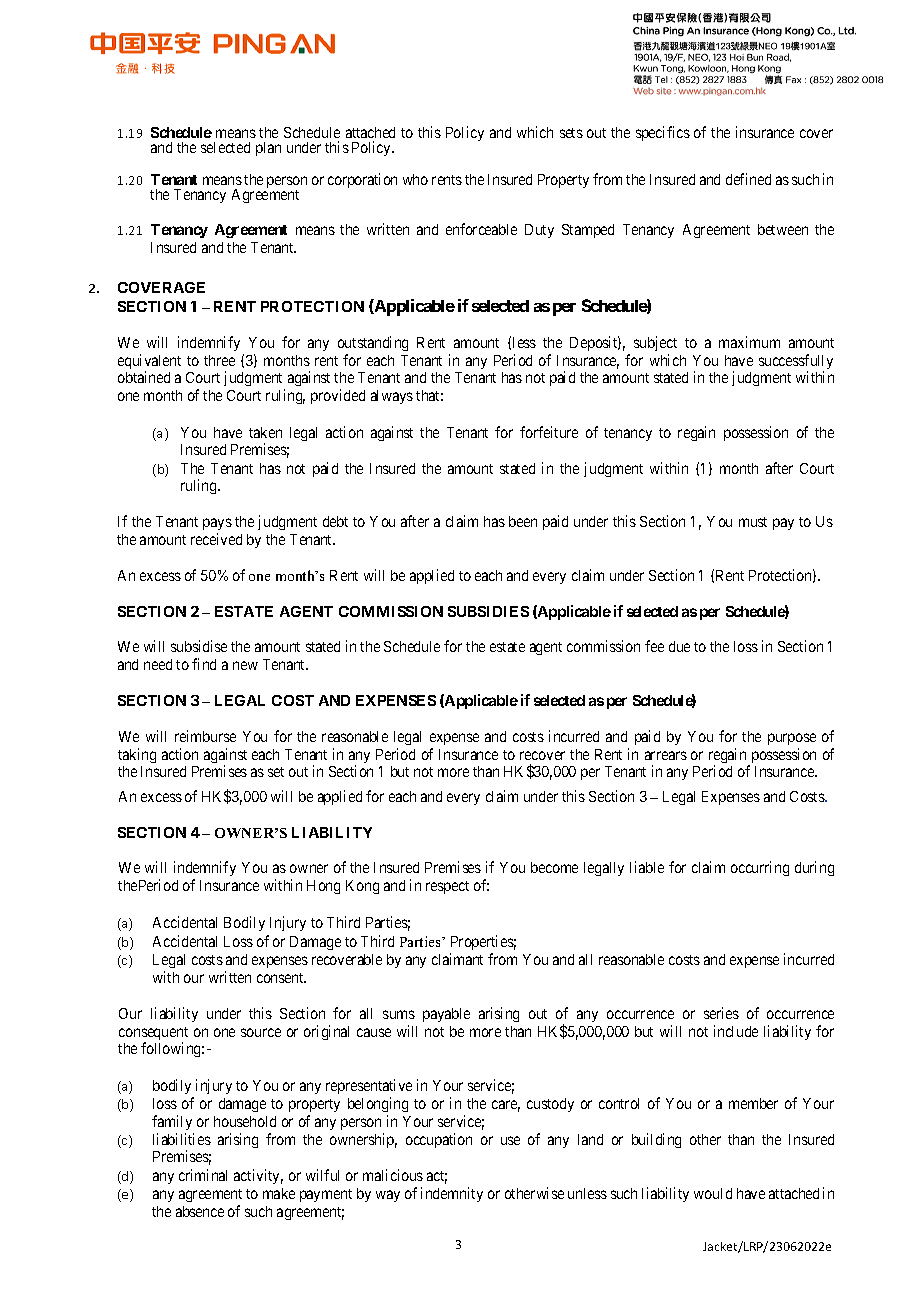  I want to click on forfeiture, so click(549, 432).
